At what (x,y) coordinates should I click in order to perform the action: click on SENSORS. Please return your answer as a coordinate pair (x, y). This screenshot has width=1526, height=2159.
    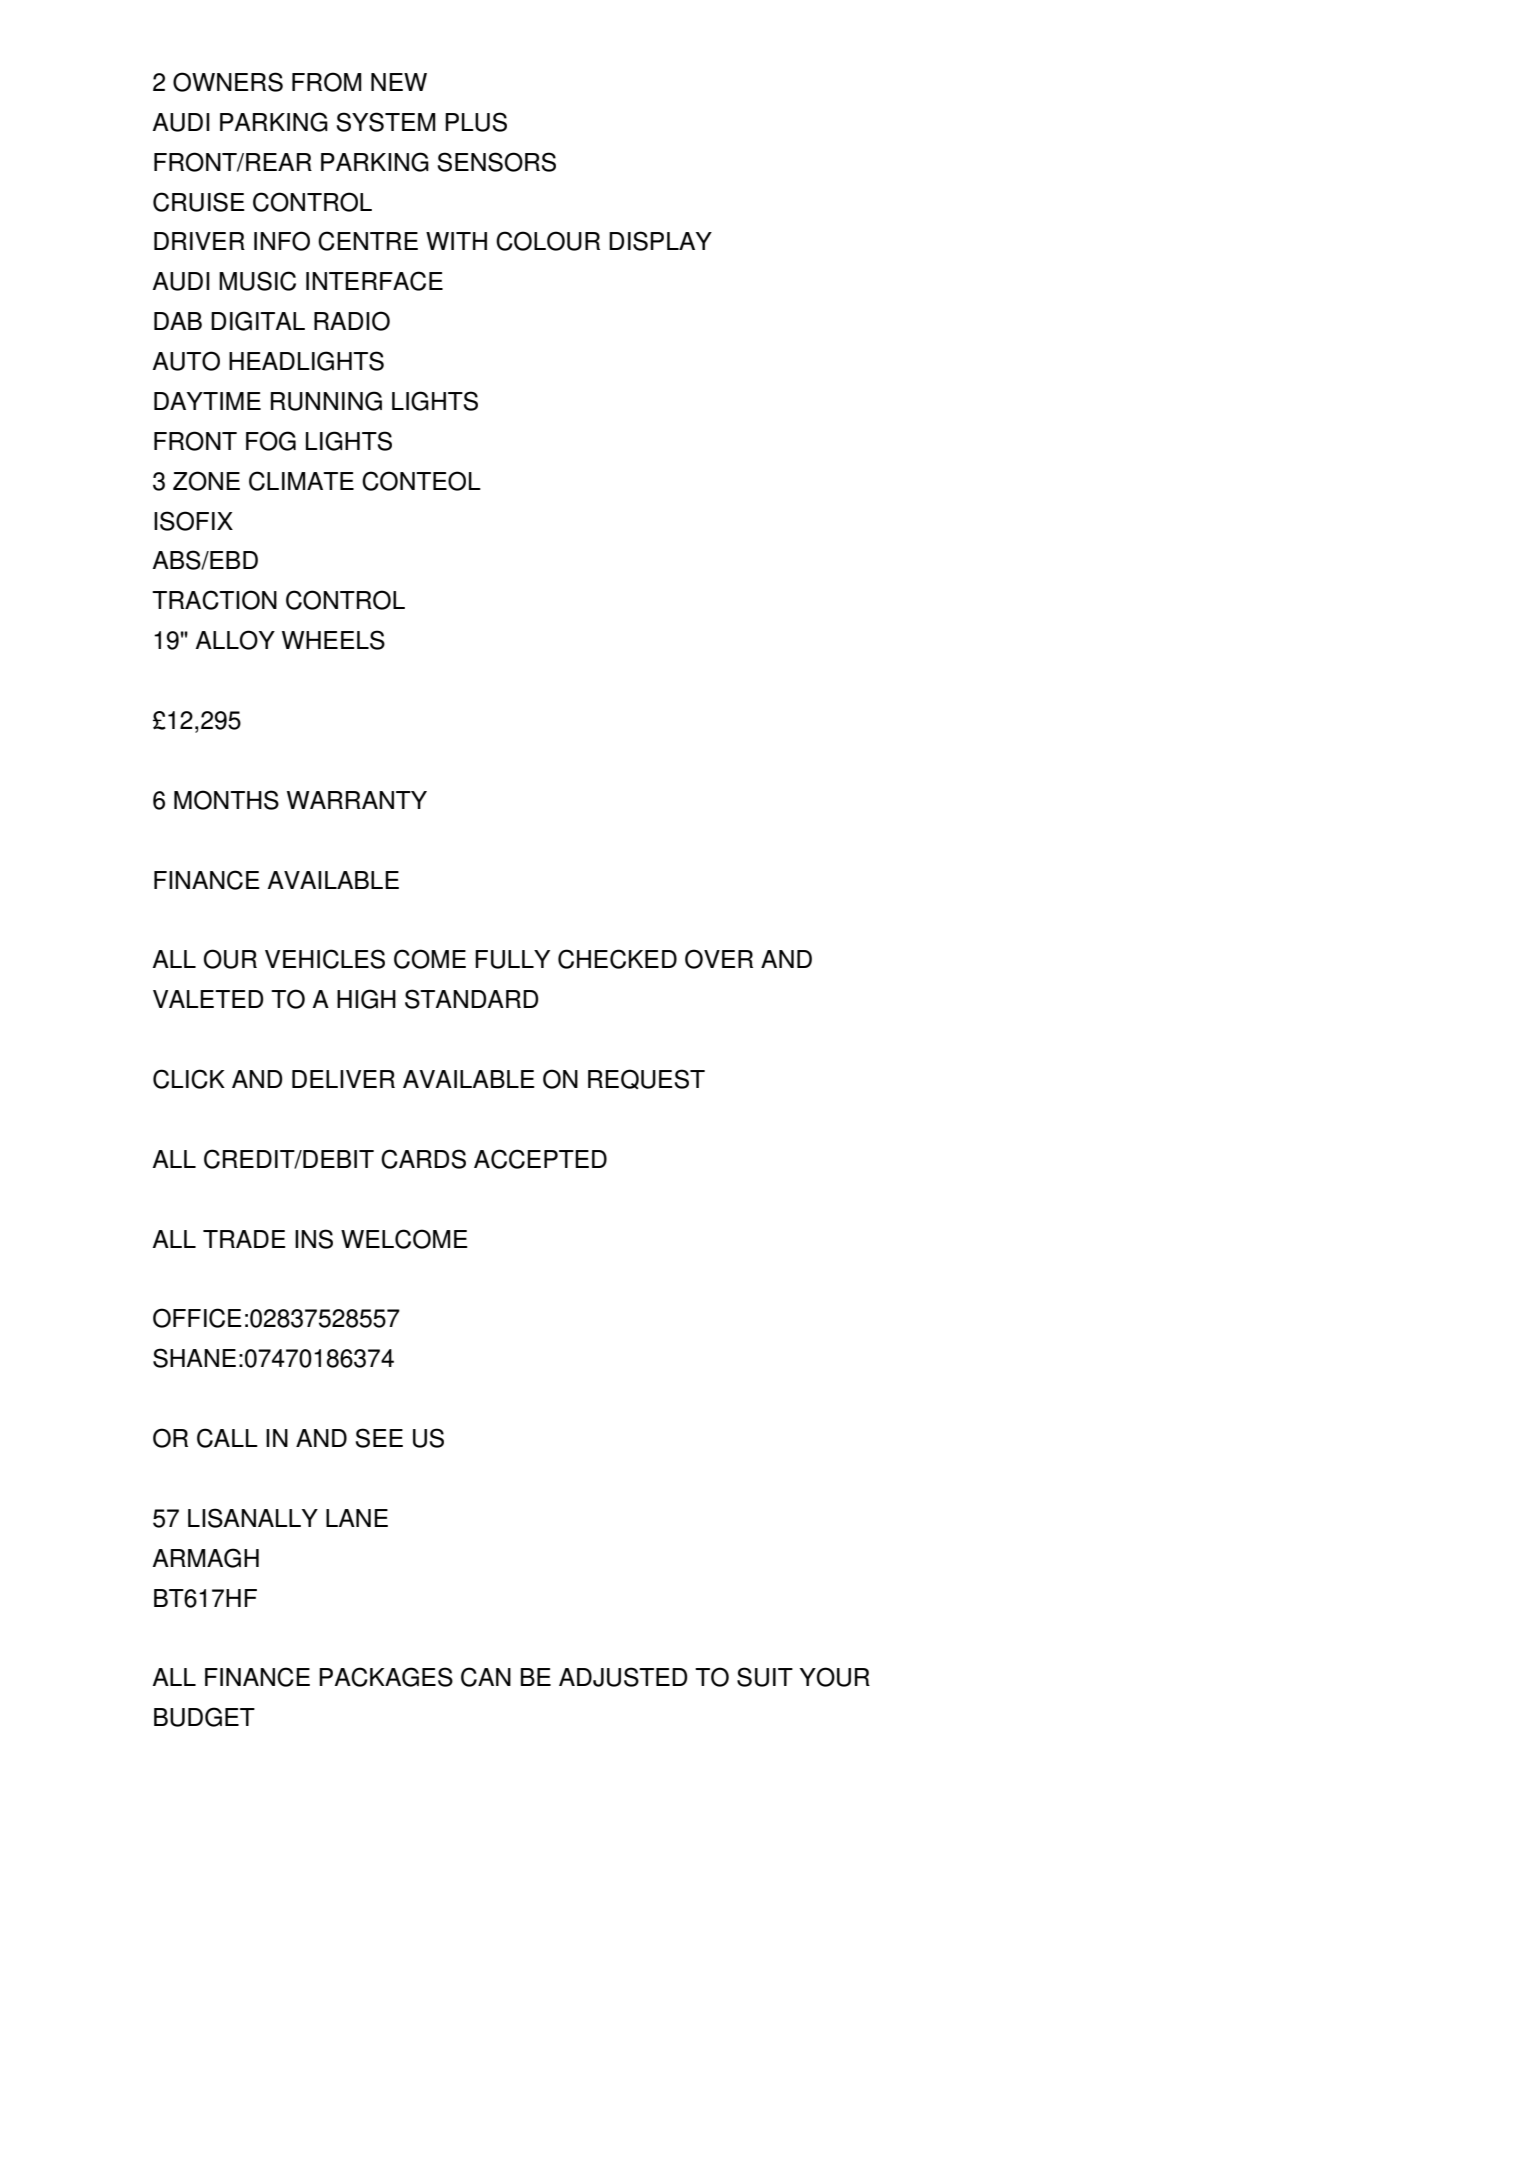
    Looking at the image, I should click on (497, 162).
